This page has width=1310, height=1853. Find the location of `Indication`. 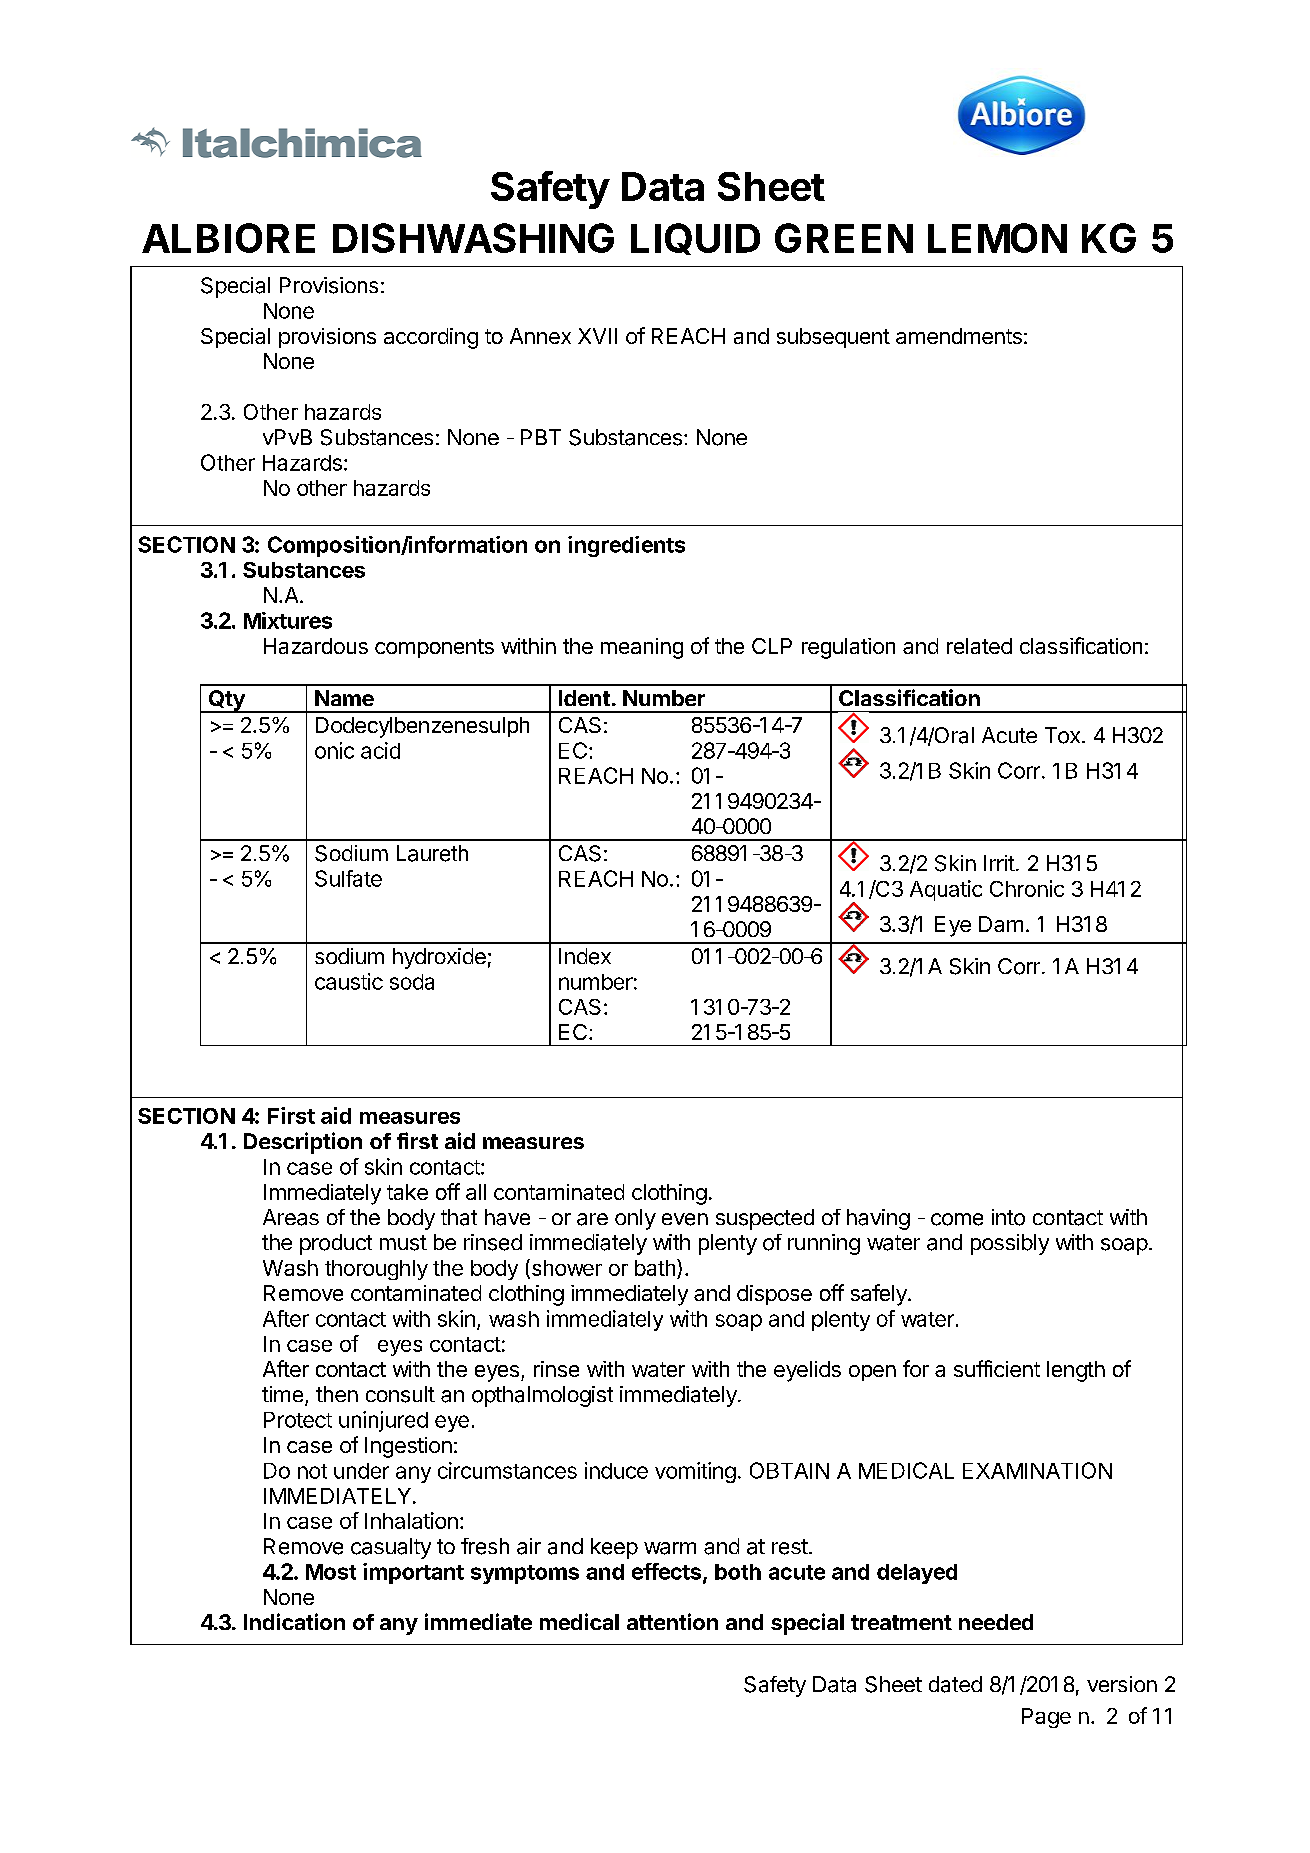

Indication is located at coordinates (294, 1621).
